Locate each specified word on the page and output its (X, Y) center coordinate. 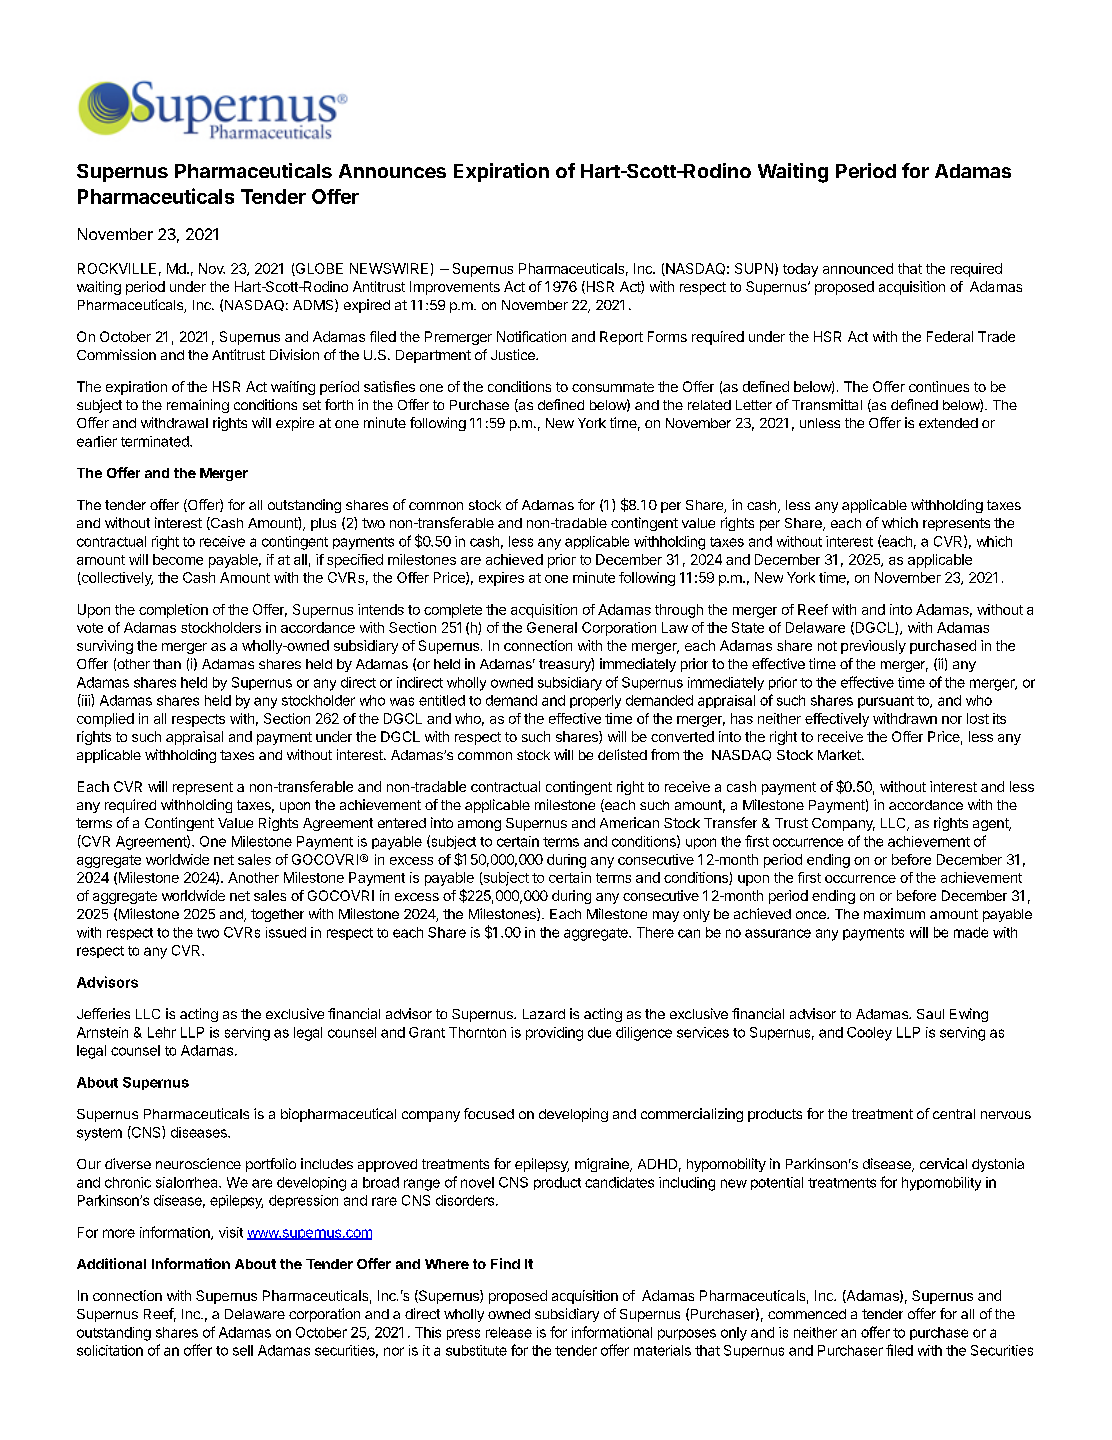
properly (595, 702)
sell (243, 1350)
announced (858, 268)
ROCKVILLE (117, 268)
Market (840, 755)
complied (105, 720)
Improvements (455, 288)
